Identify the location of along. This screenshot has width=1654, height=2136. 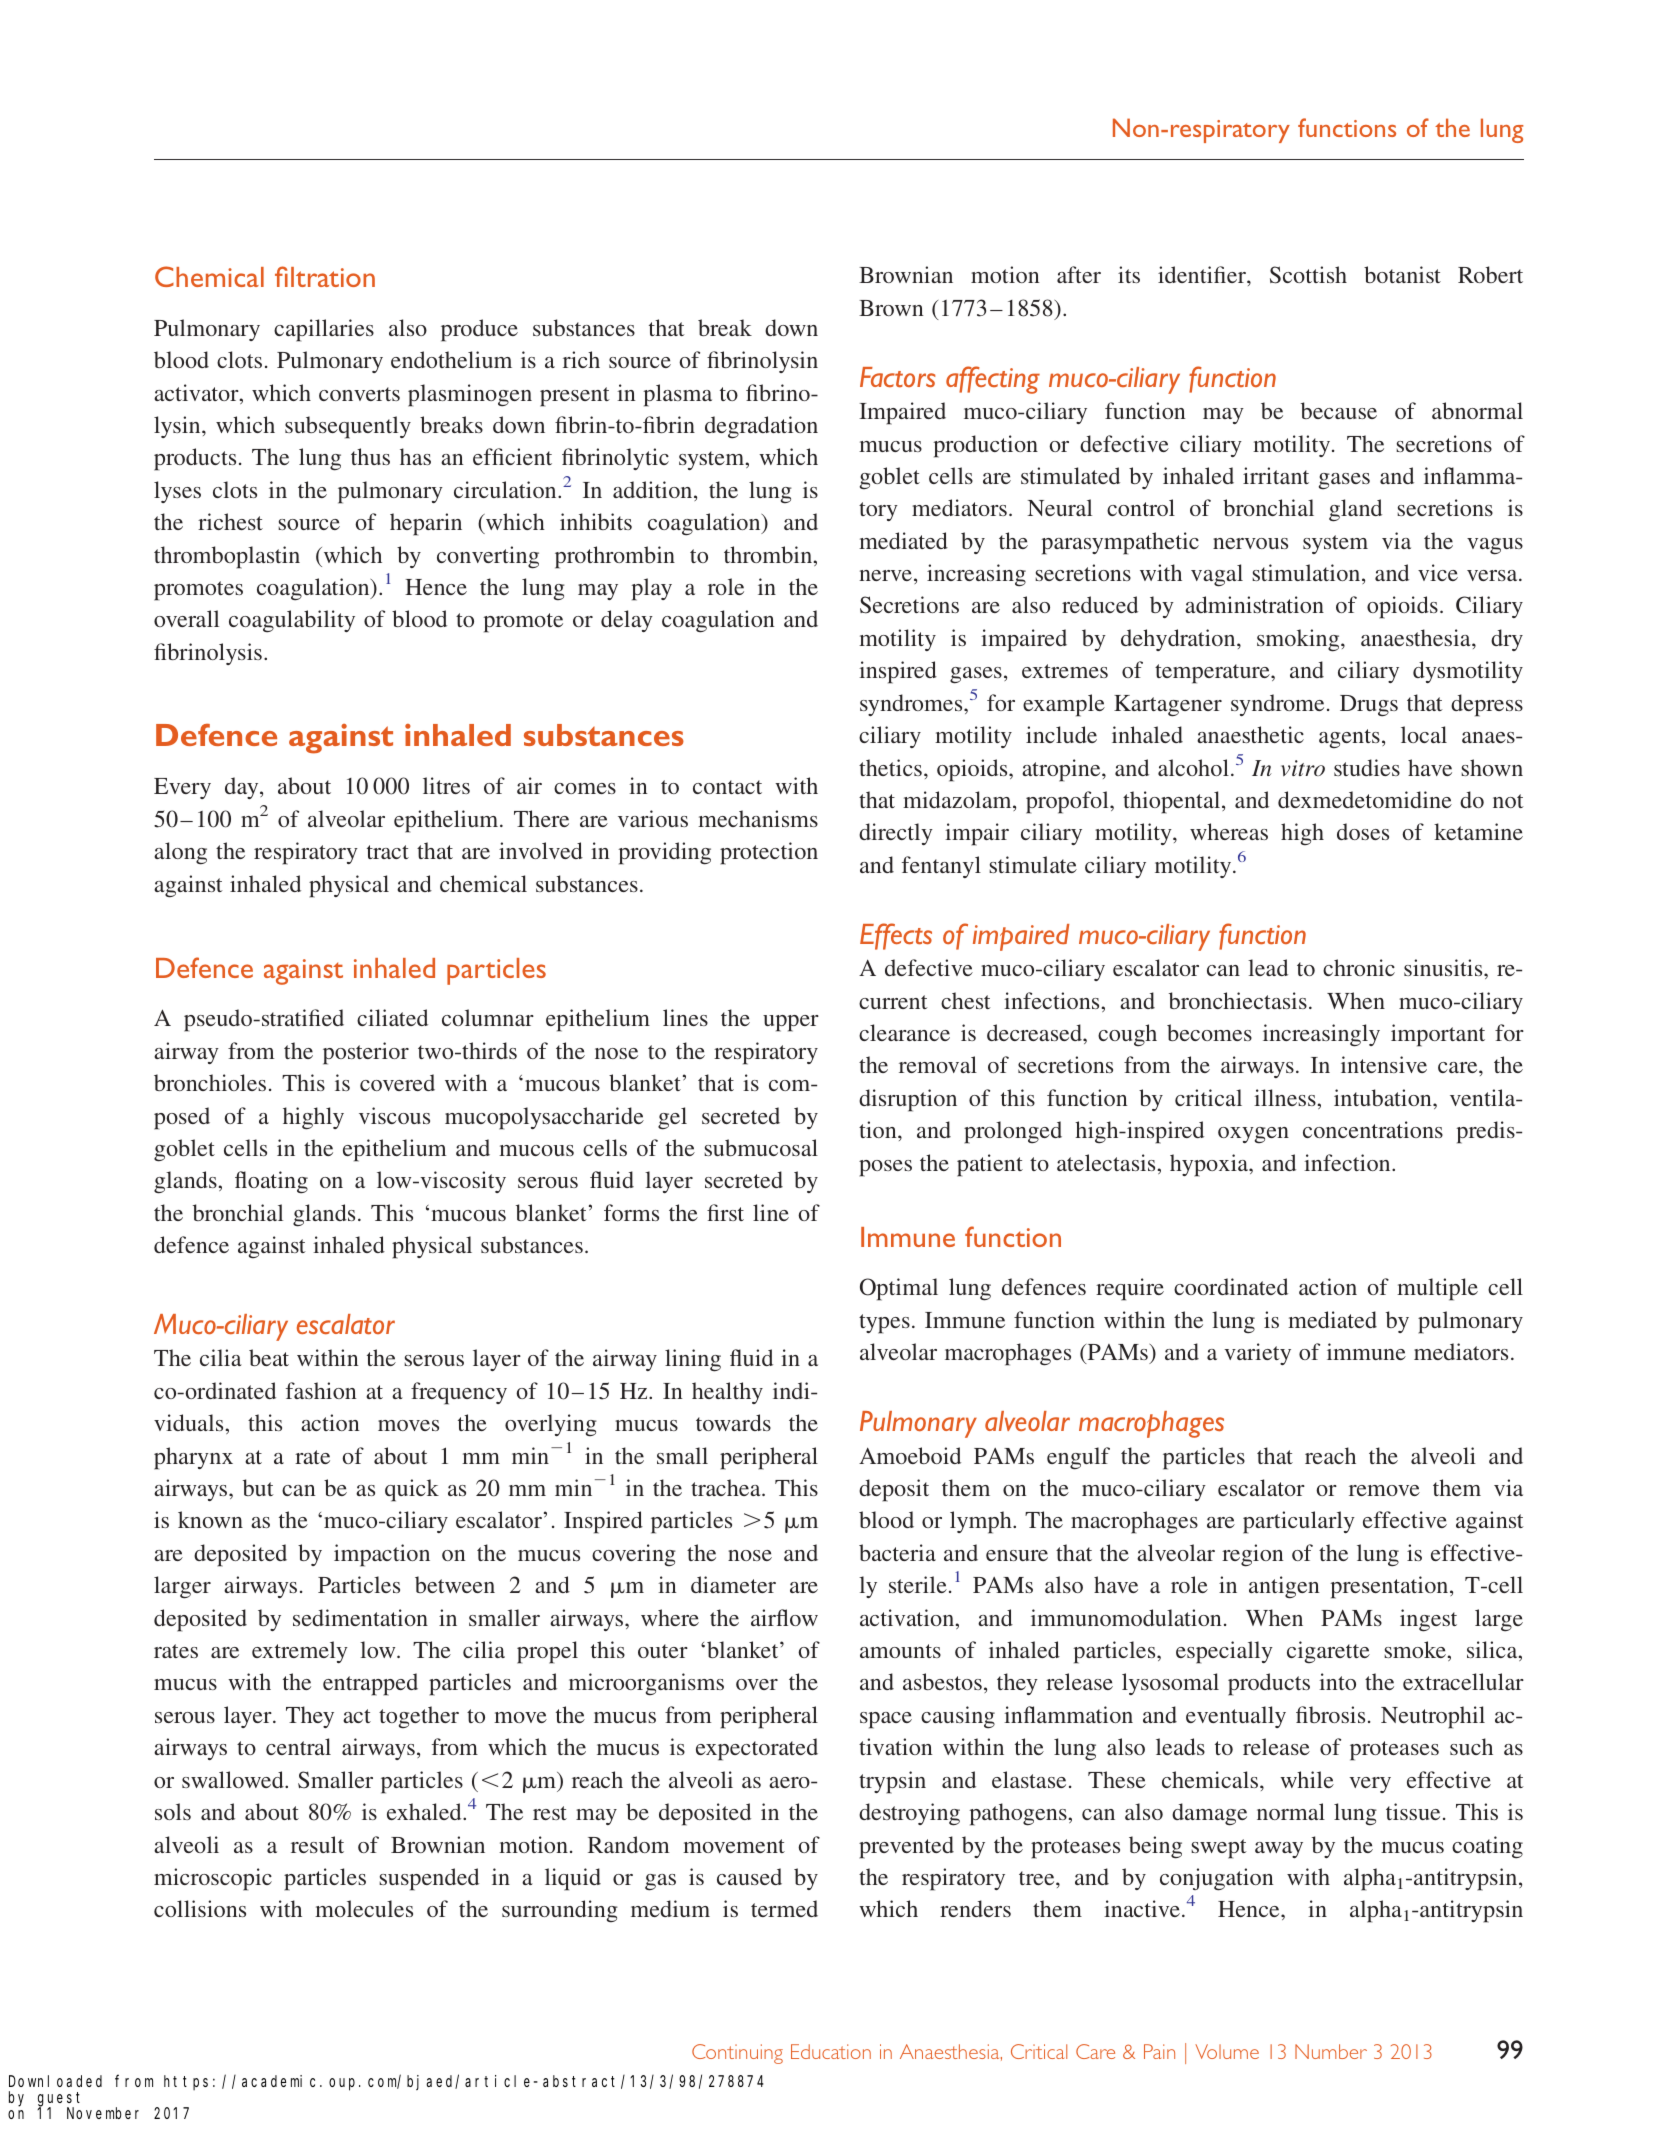
(180, 853).
